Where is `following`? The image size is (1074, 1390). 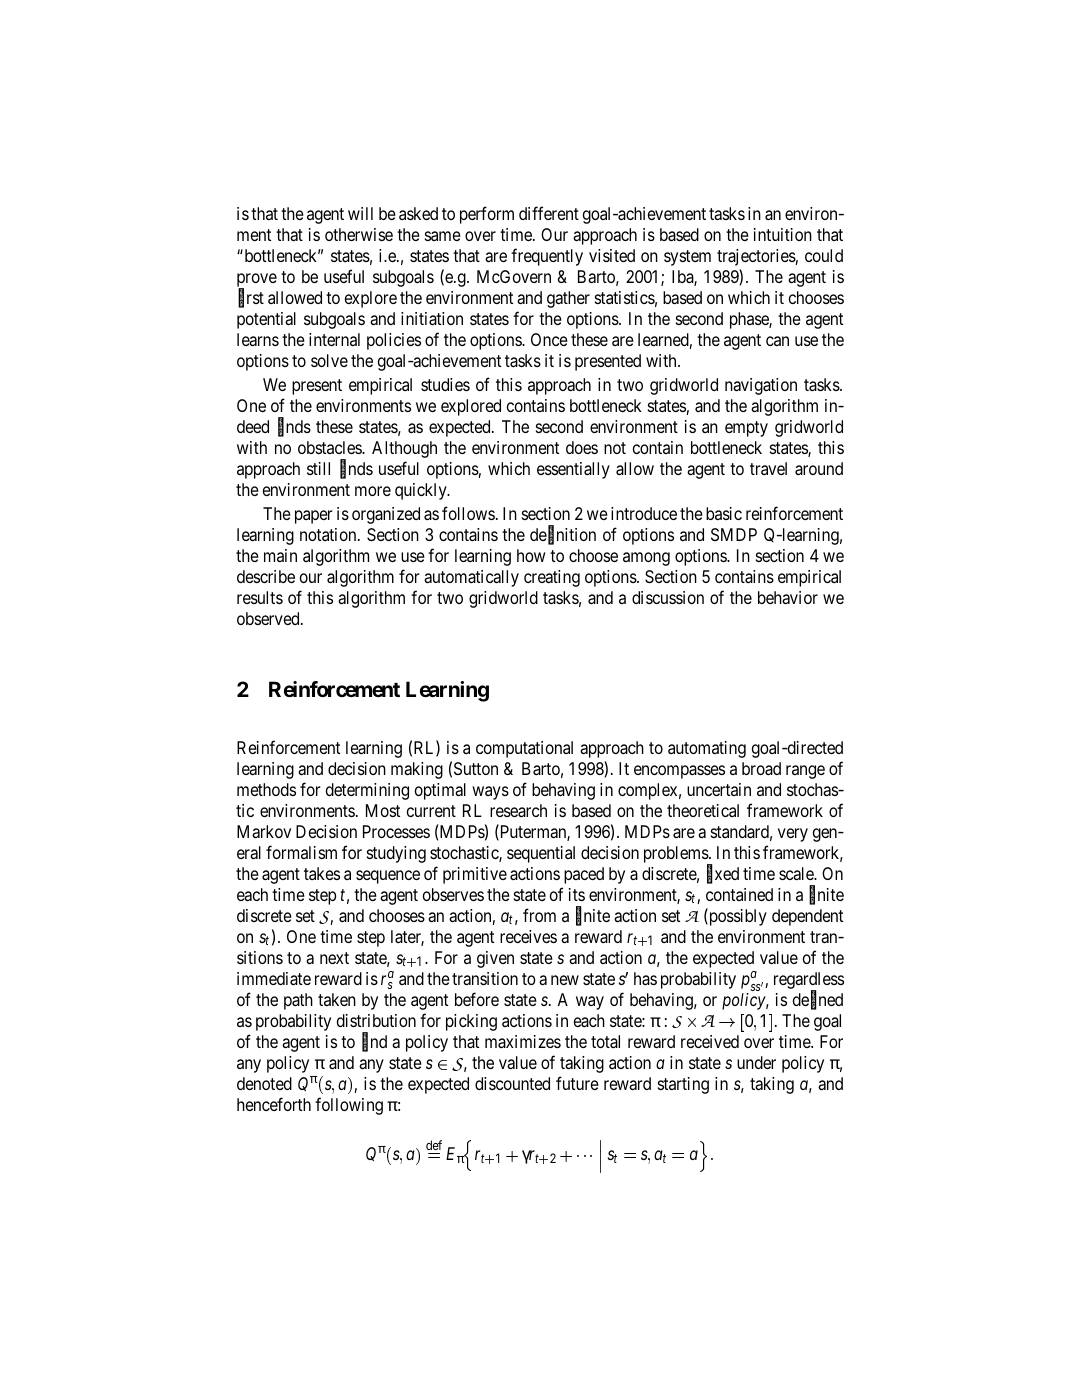 following is located at coordinates (349, 1106).
